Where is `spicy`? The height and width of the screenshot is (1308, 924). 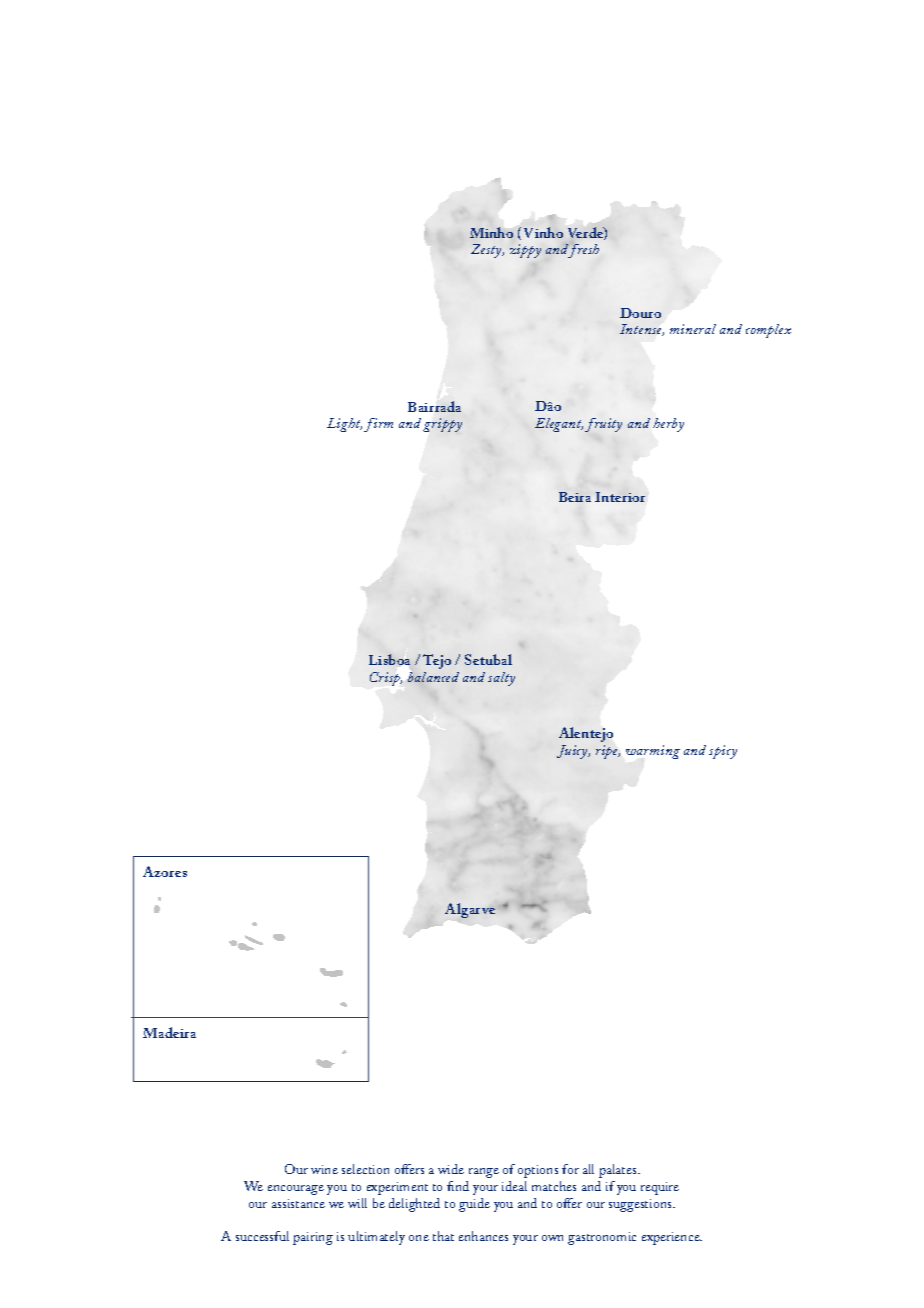
spicy is located at coordinates (723, 752).
